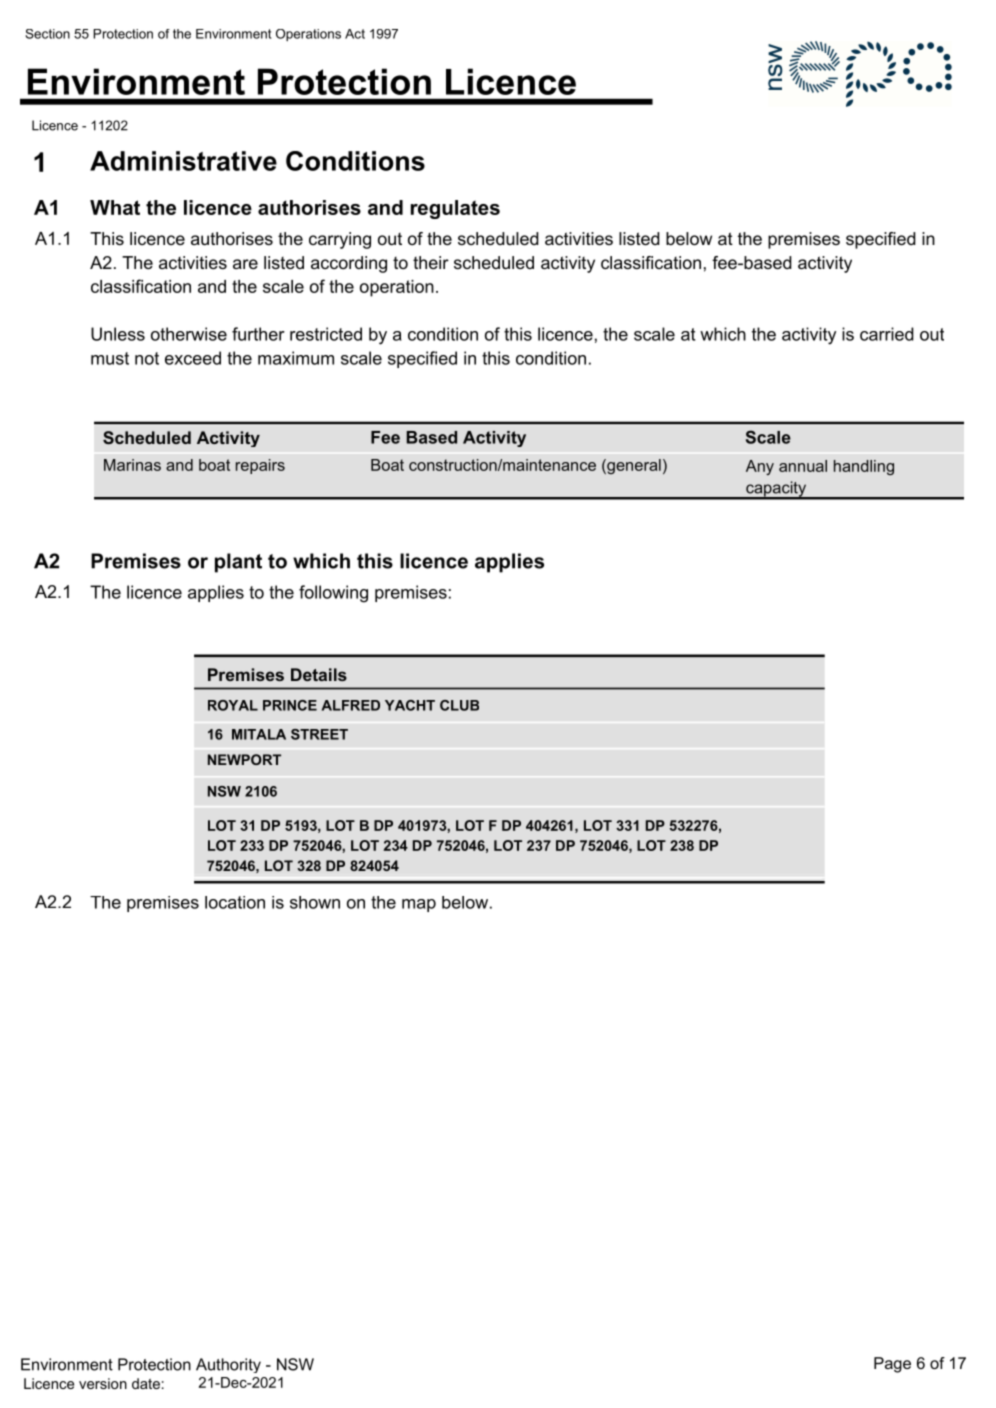  Describe the element at coordinates (455, 209) in the document. I see `regulates` at that location.
